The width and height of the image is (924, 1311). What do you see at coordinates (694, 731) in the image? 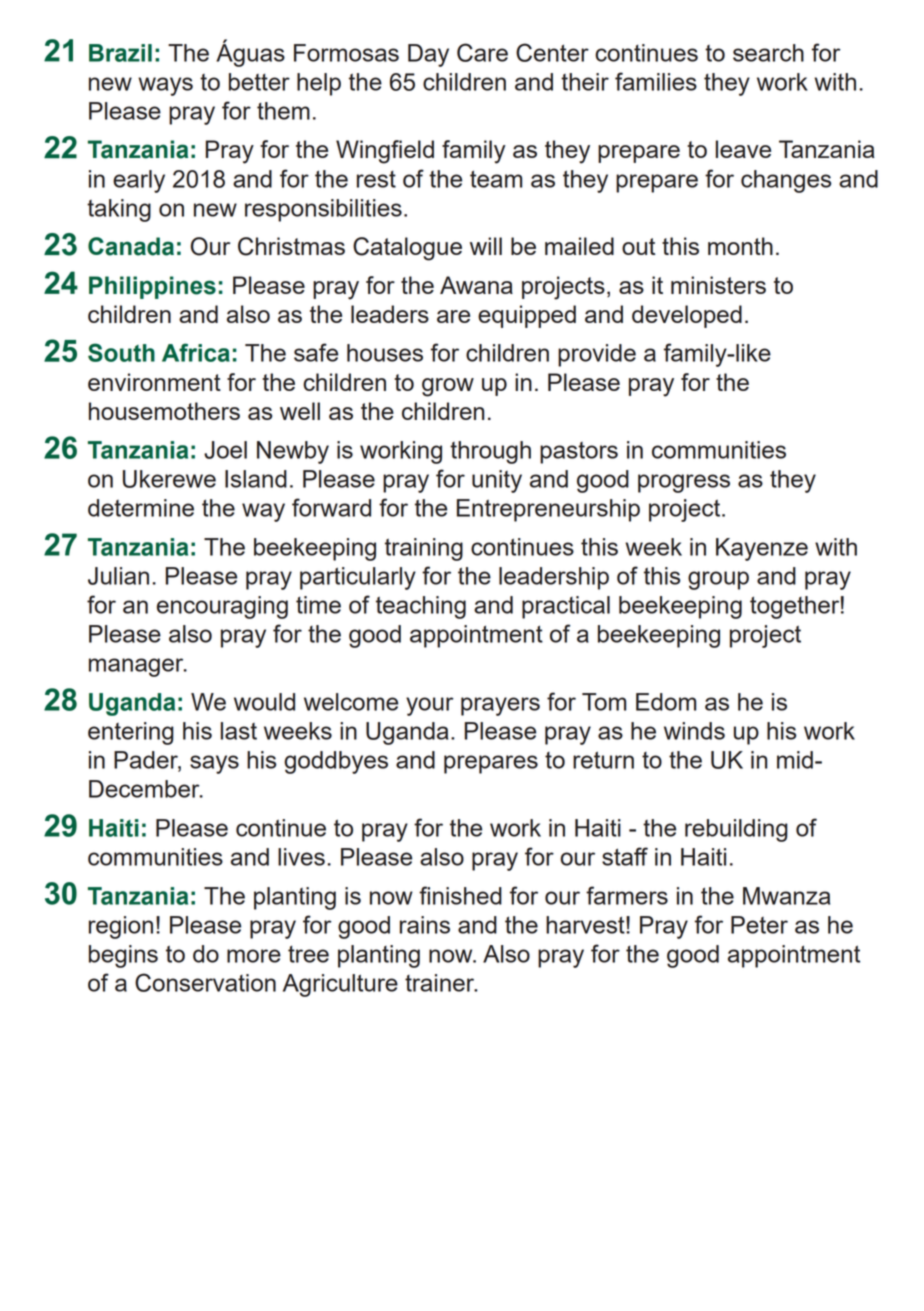
I see `winds` at bounding box center [694, 731].
